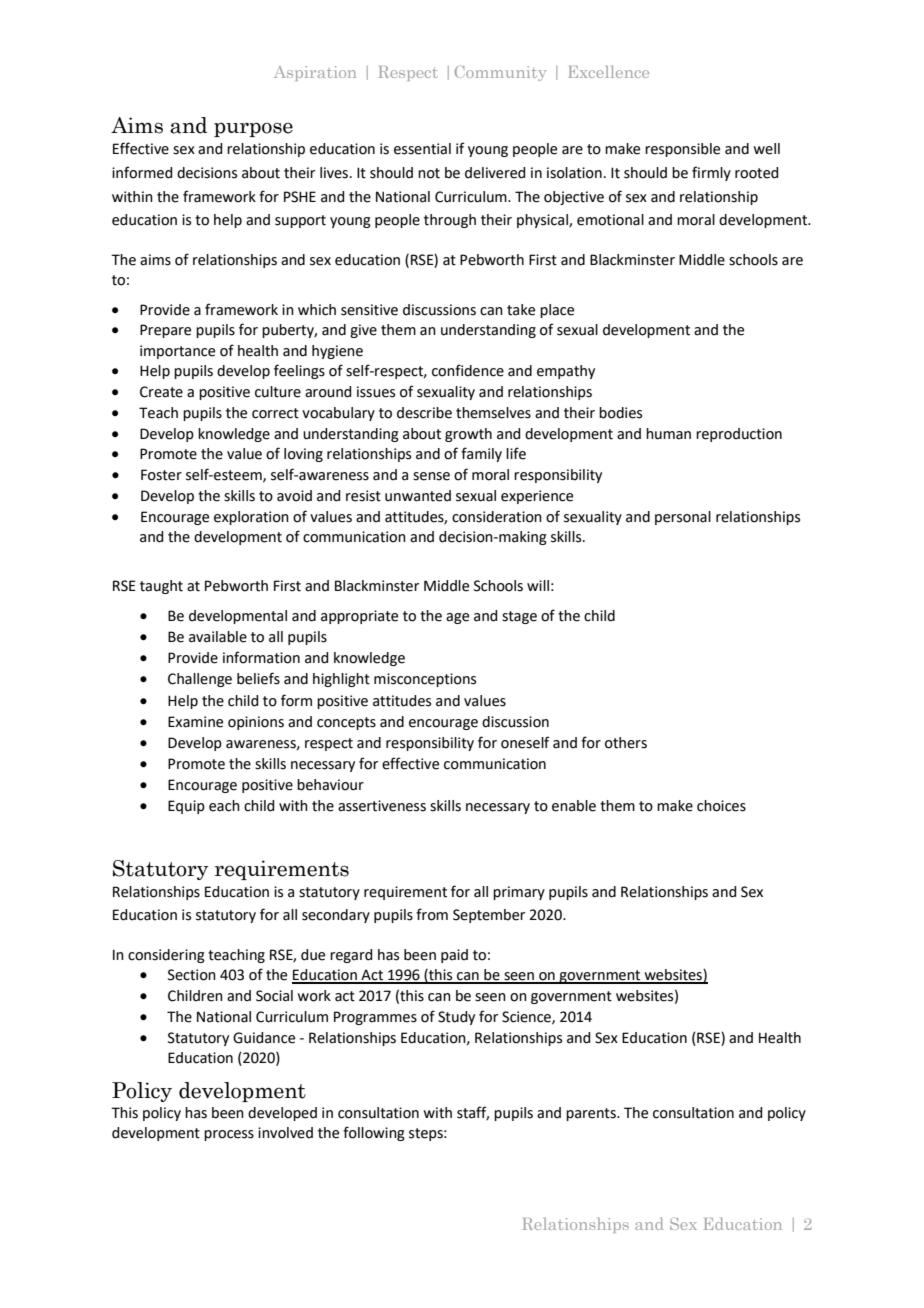  I want to click on process, so click(229, 1135).
